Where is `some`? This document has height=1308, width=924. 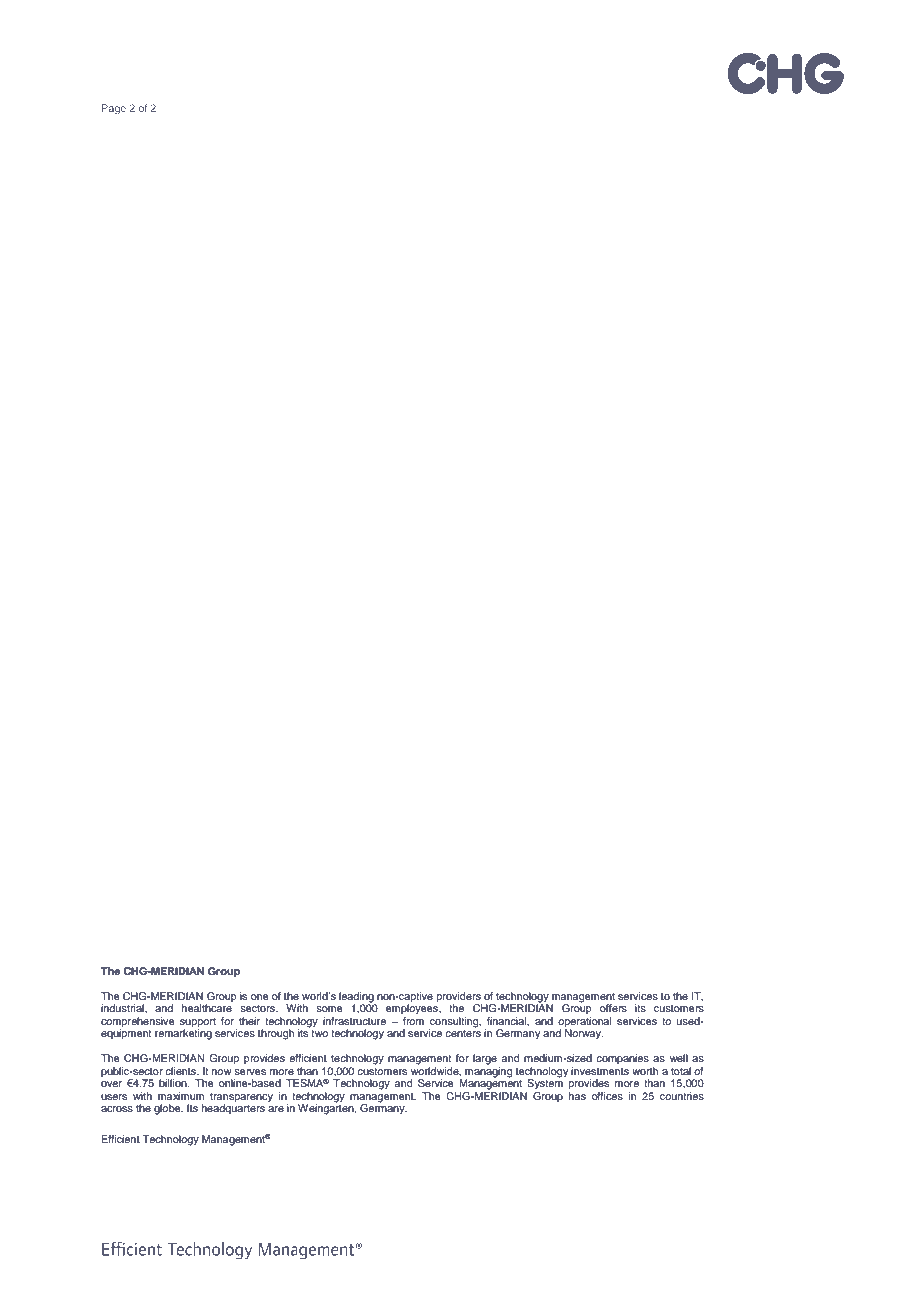 some is located at coordinates (329, 1009).
